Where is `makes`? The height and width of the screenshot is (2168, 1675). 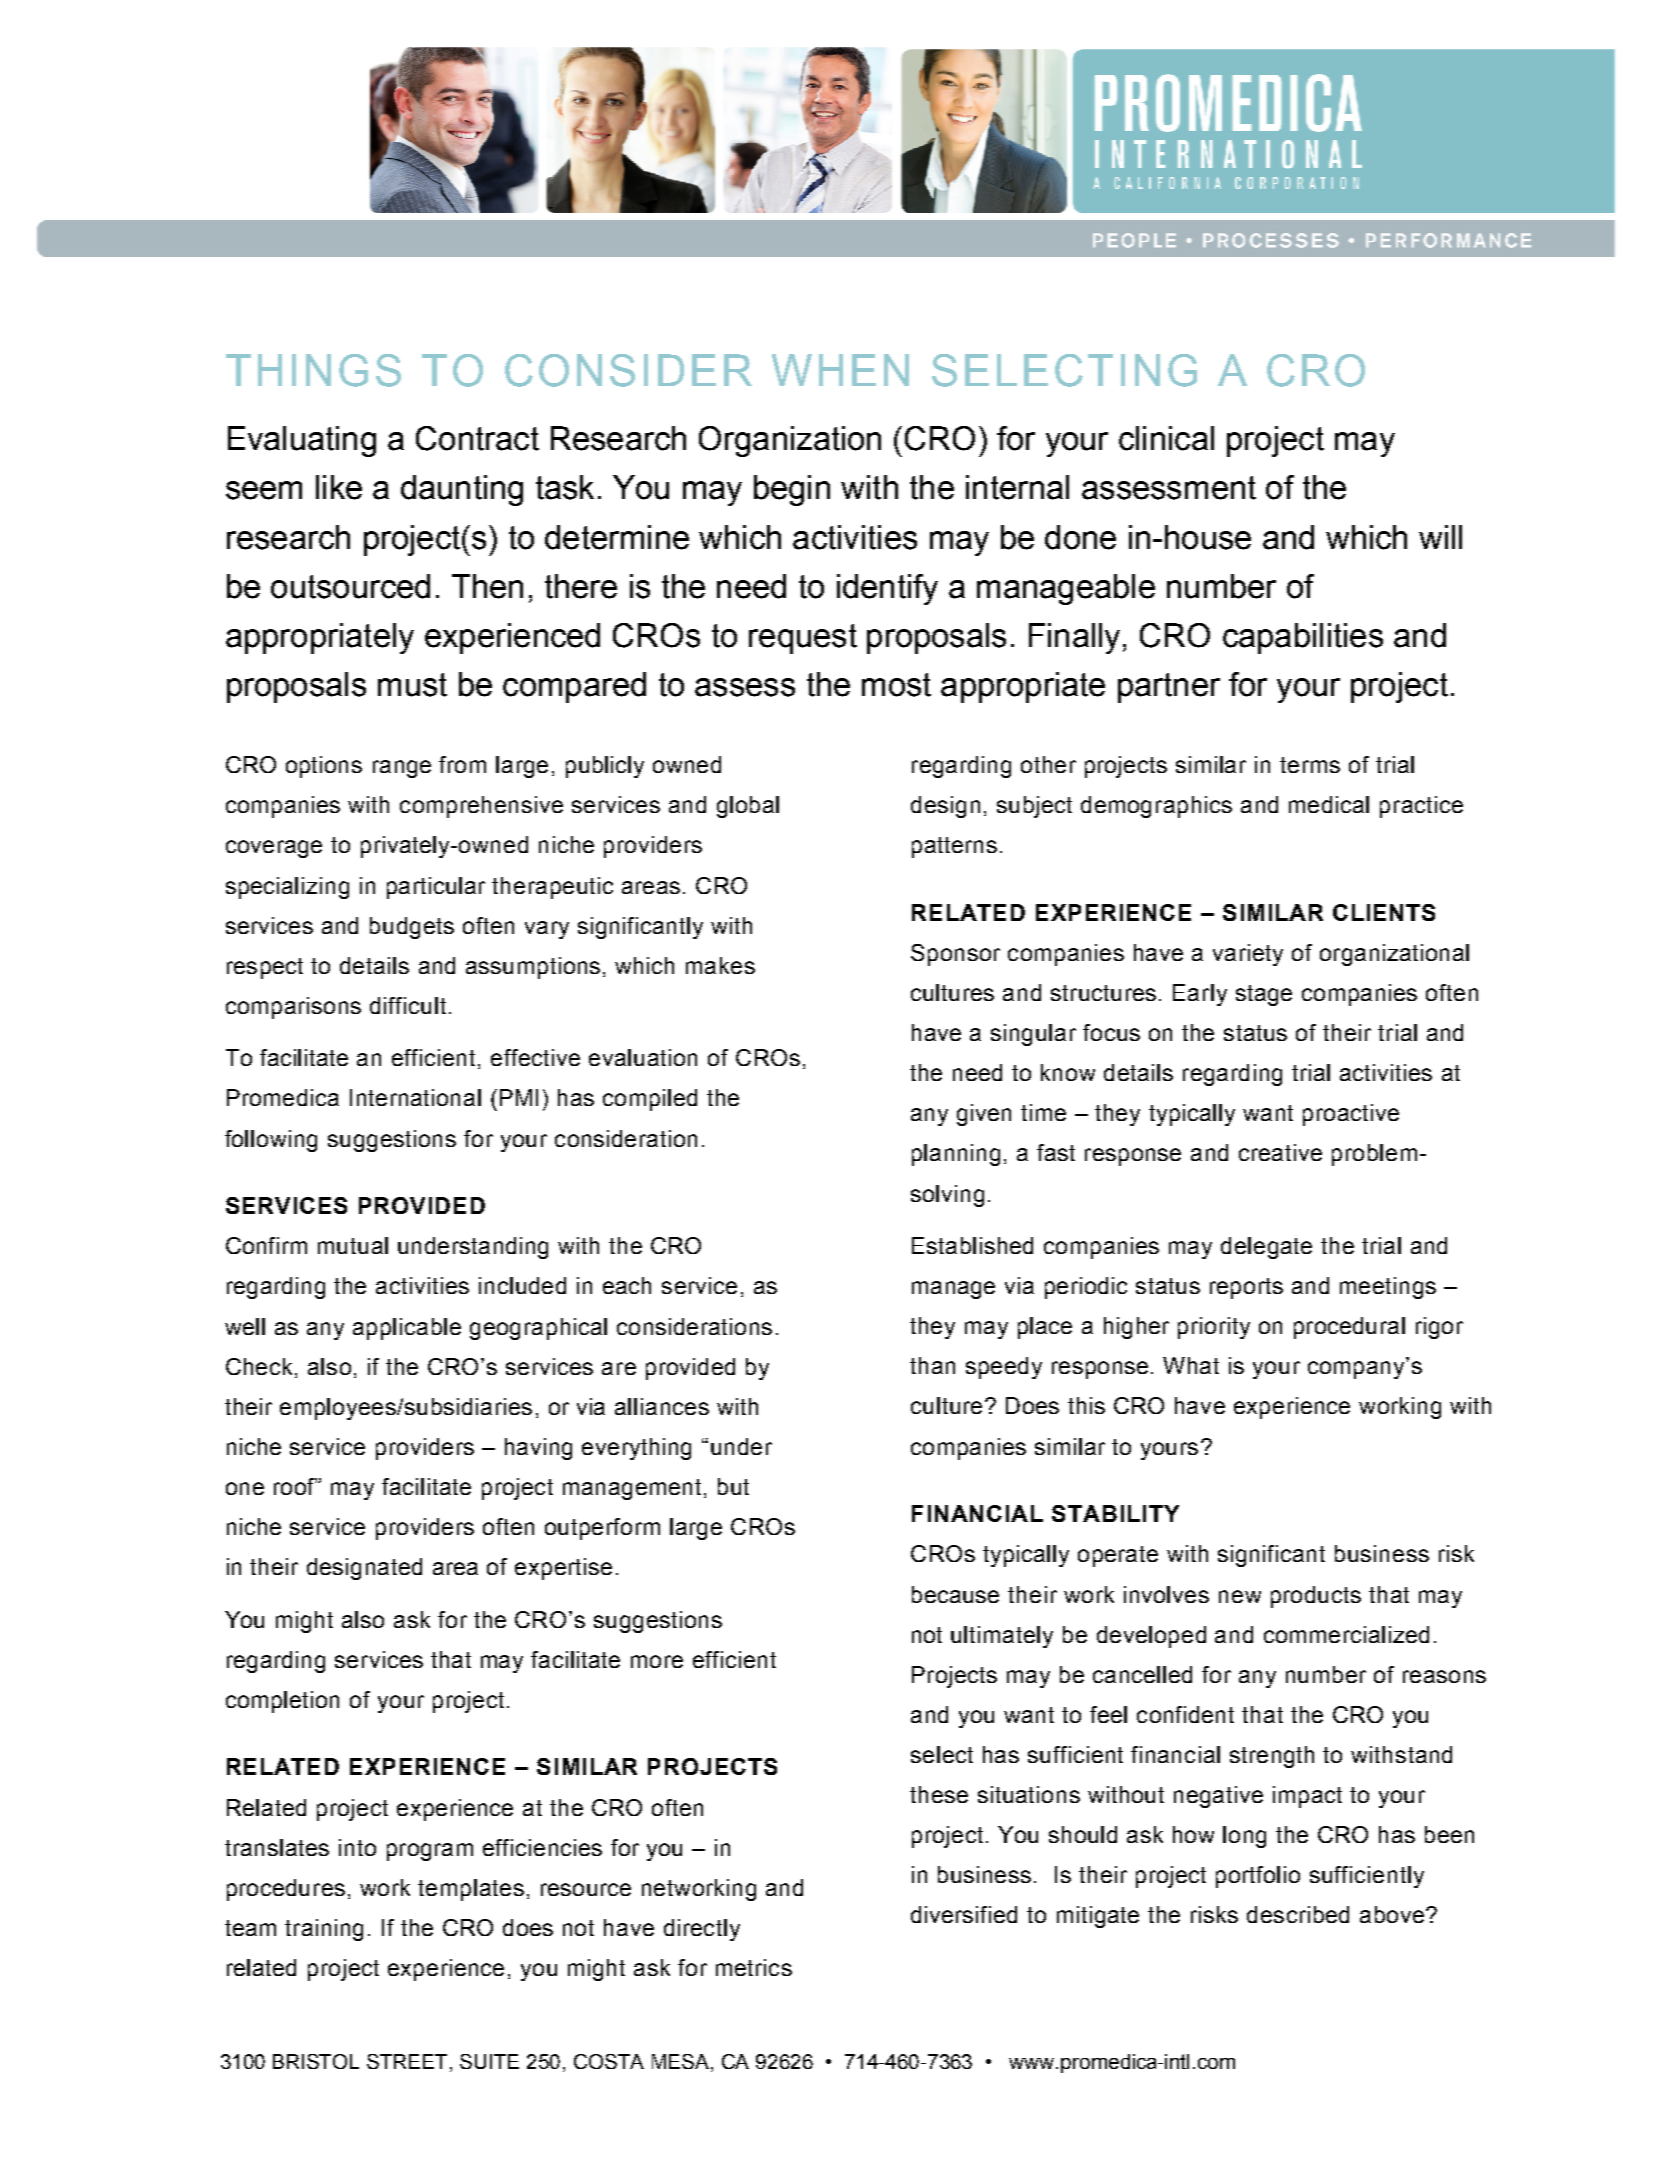
makes is located at coordinates (720, 965).
